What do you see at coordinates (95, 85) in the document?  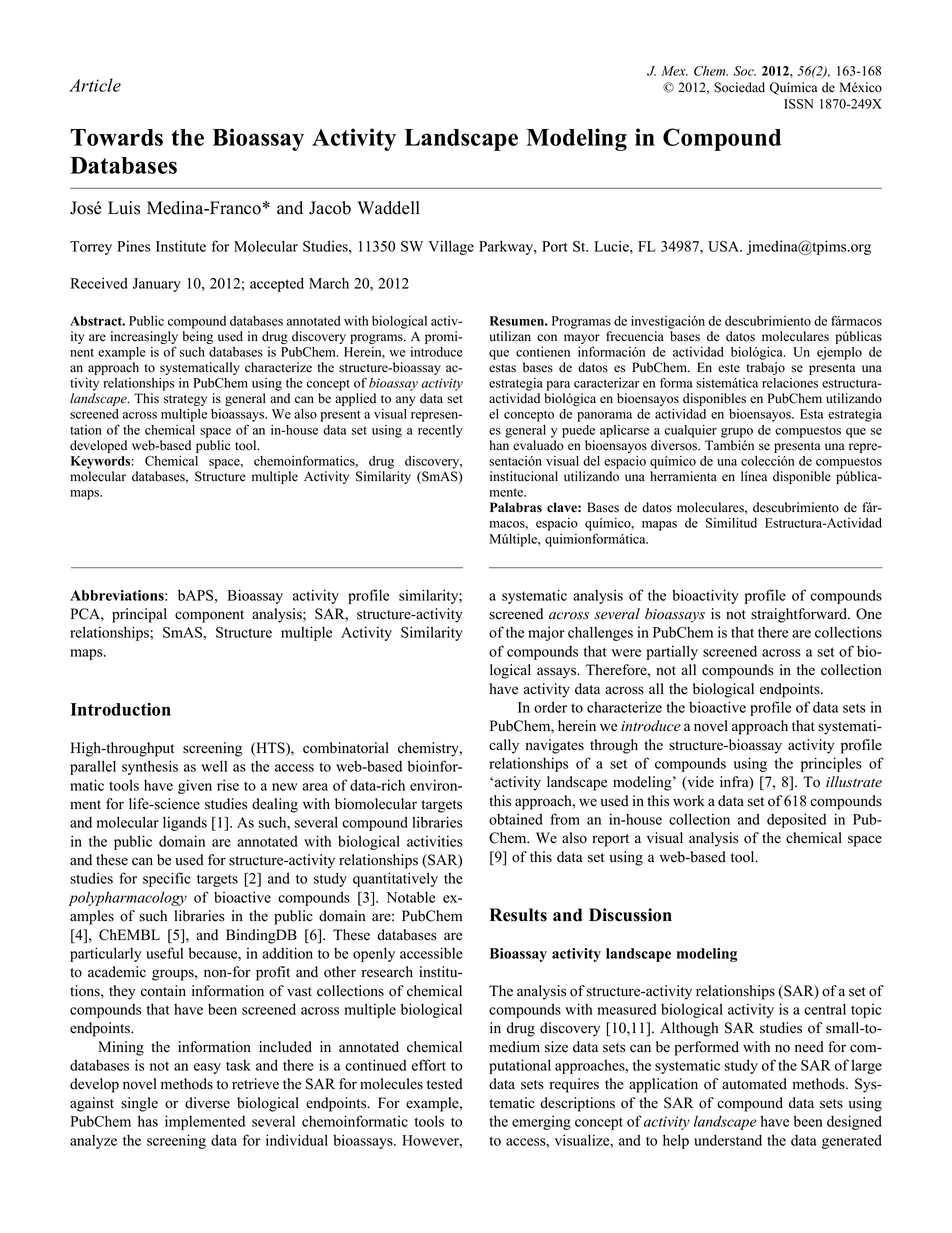 I see `Article` at bounding box center [95, 85].
